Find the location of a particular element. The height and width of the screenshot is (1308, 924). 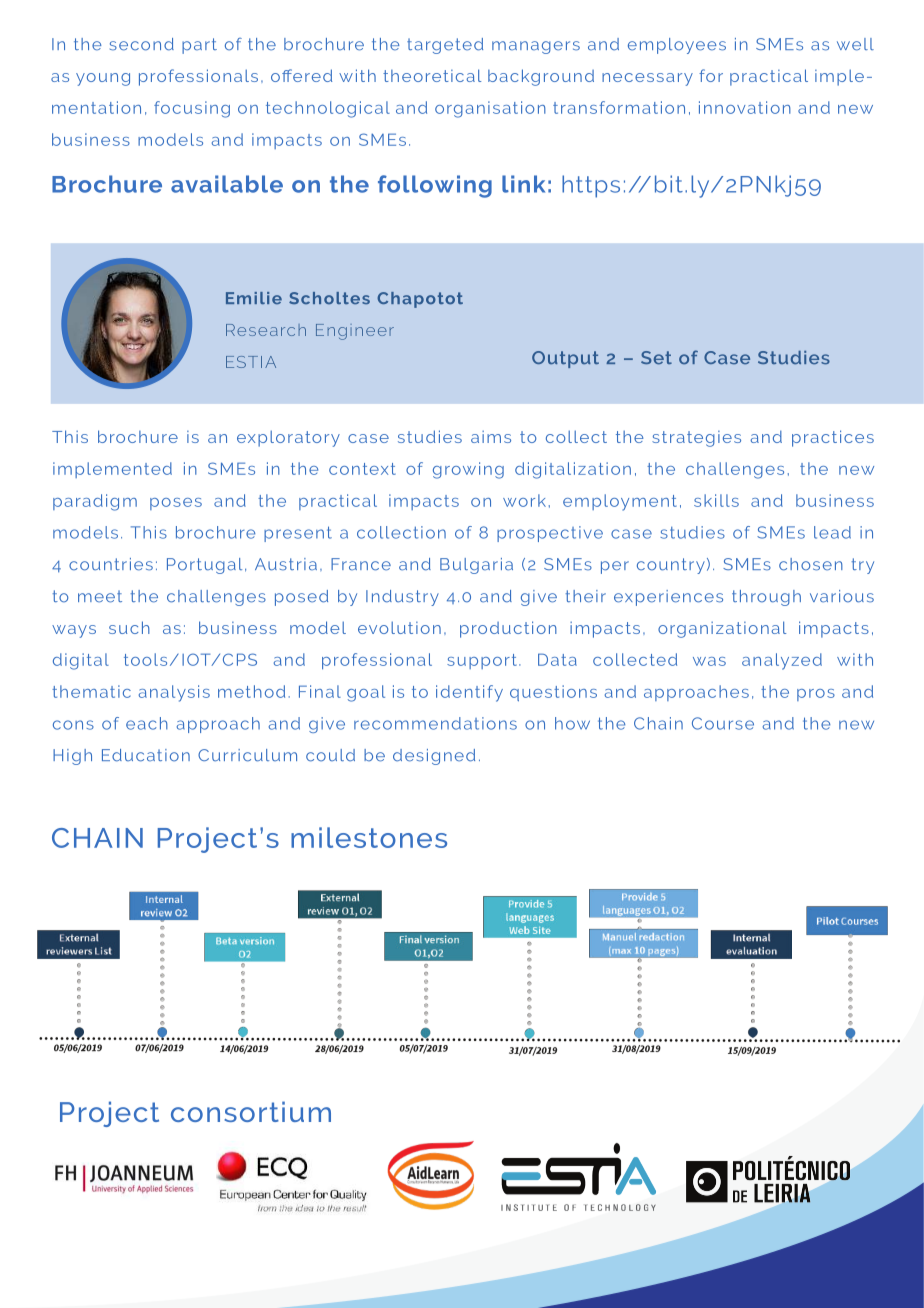

milestones is located at coordinates (369, 837).
